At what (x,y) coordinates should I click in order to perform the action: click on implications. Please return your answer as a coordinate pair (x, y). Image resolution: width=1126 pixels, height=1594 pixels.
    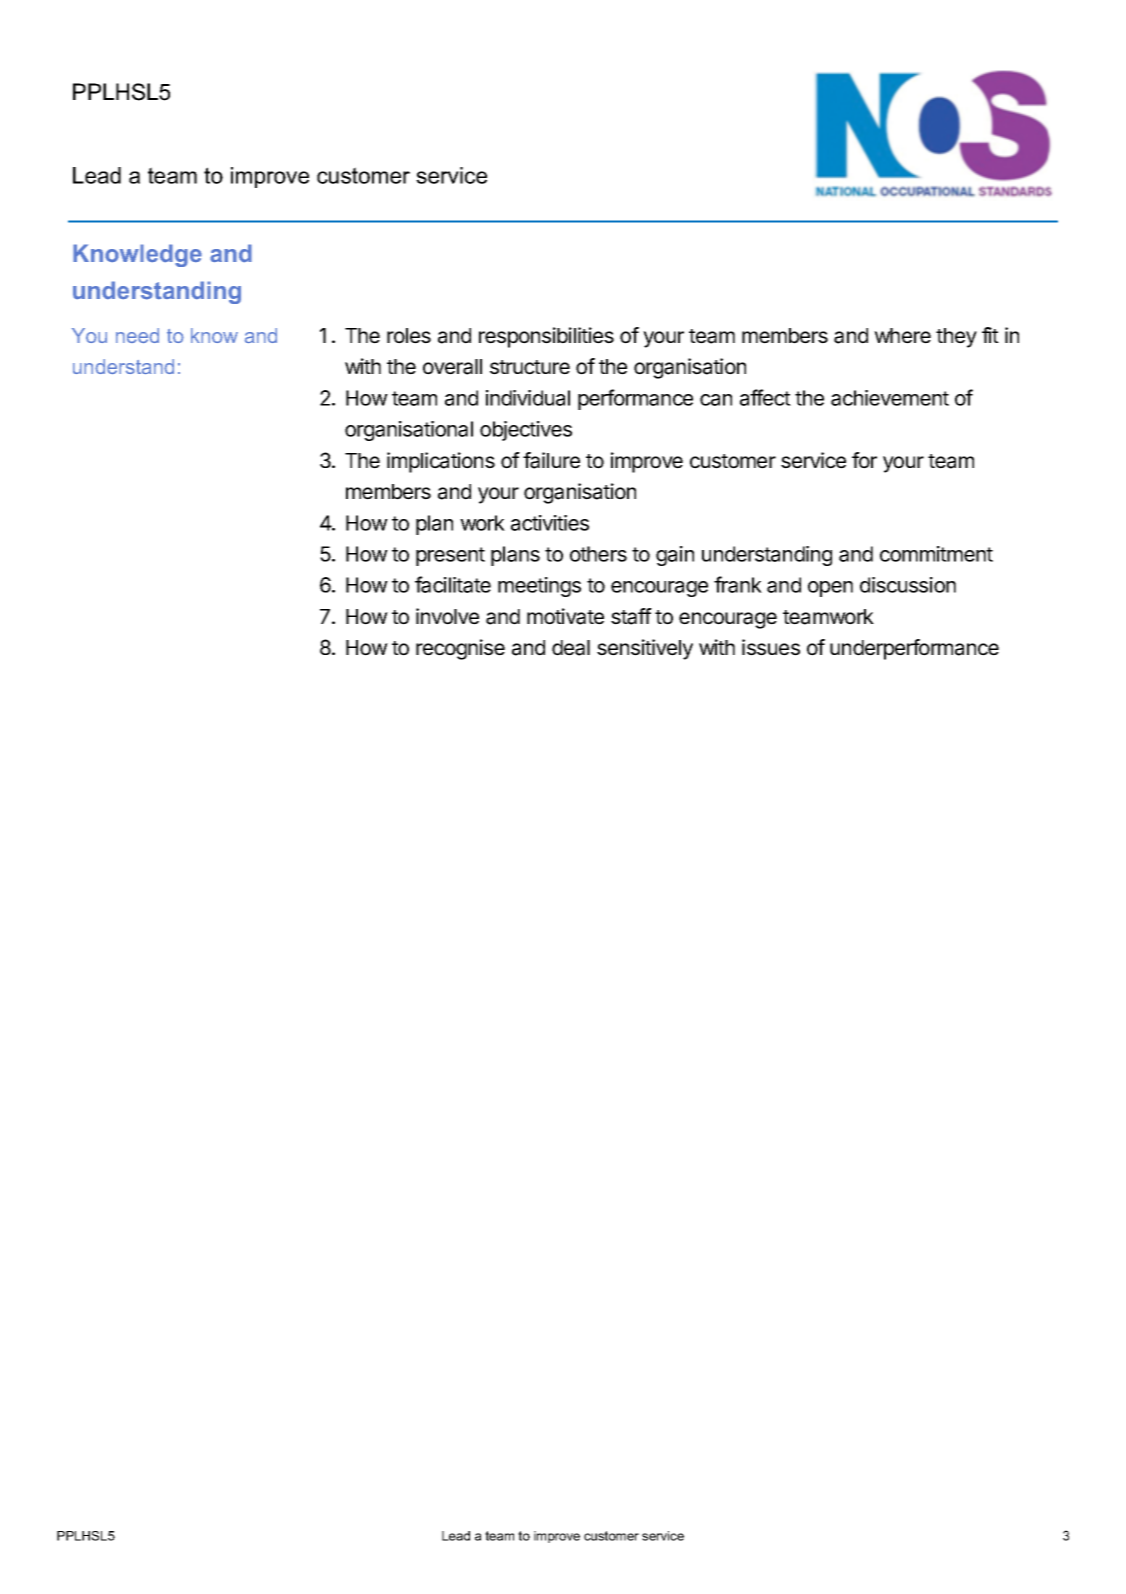
    Looking at the image, I should click on (441, 462).
